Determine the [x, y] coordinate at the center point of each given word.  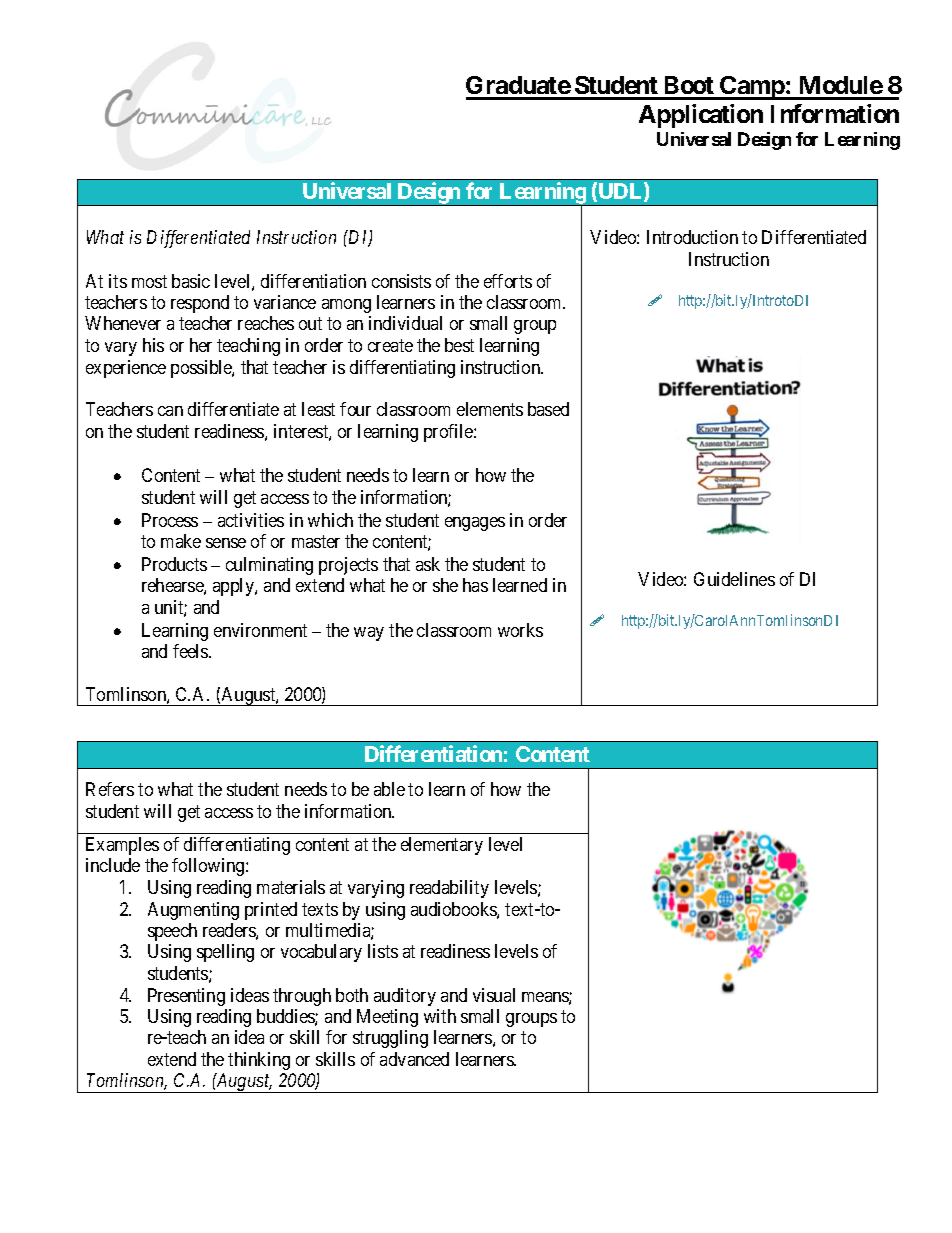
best [459, 345]
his [153, 345]
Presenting [186, 997]
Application [701, 116]
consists [401, 281]
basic [191, 281]
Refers [110, 789]
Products [174, 564]
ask [428, 564]
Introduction [692, 237]
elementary [442, 846]
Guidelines [734, 579]
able [389, 789]
